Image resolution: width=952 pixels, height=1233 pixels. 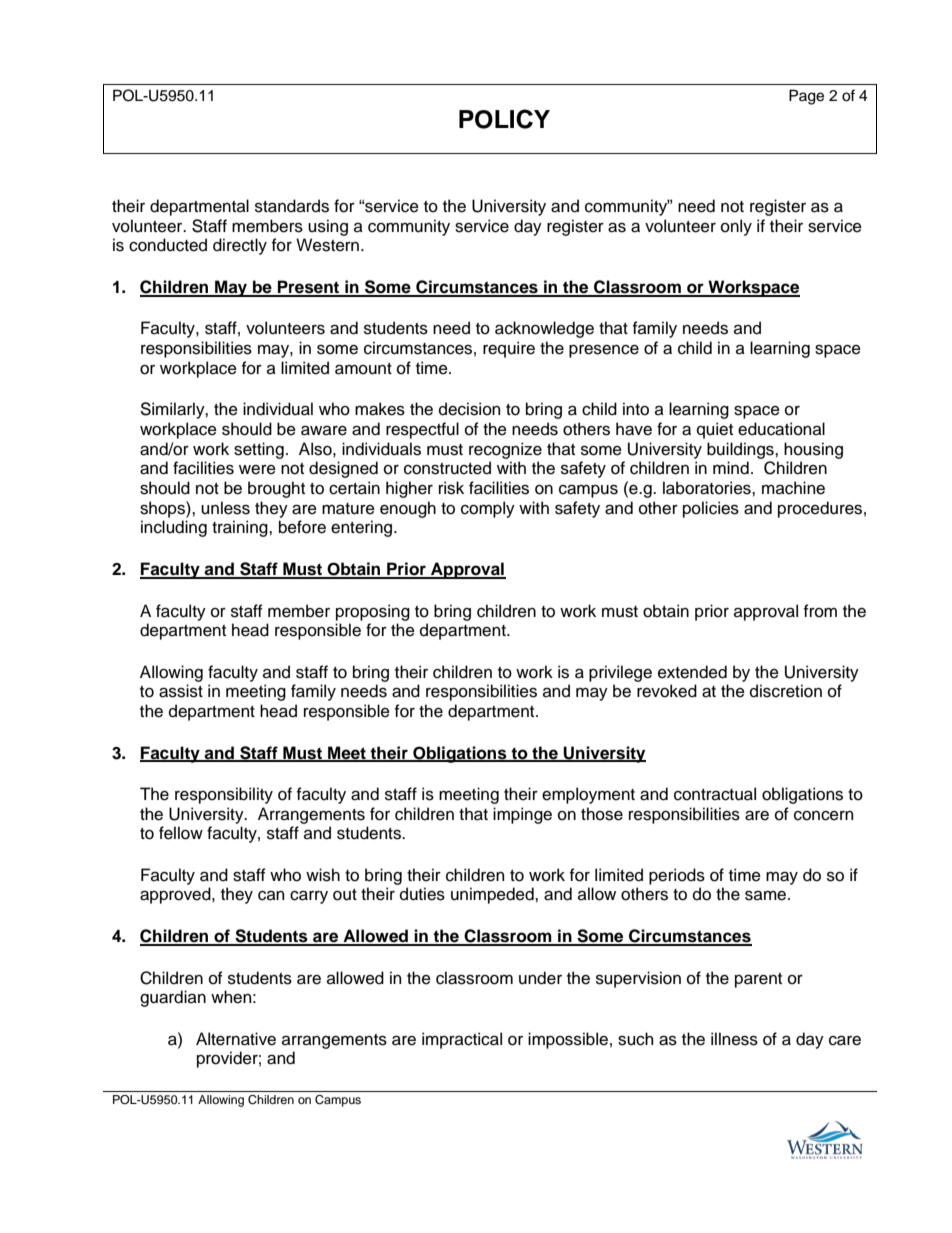 What do you see at coordinates (259, 450) in the page?
I see `setting` at bounding box center [259, 450].
